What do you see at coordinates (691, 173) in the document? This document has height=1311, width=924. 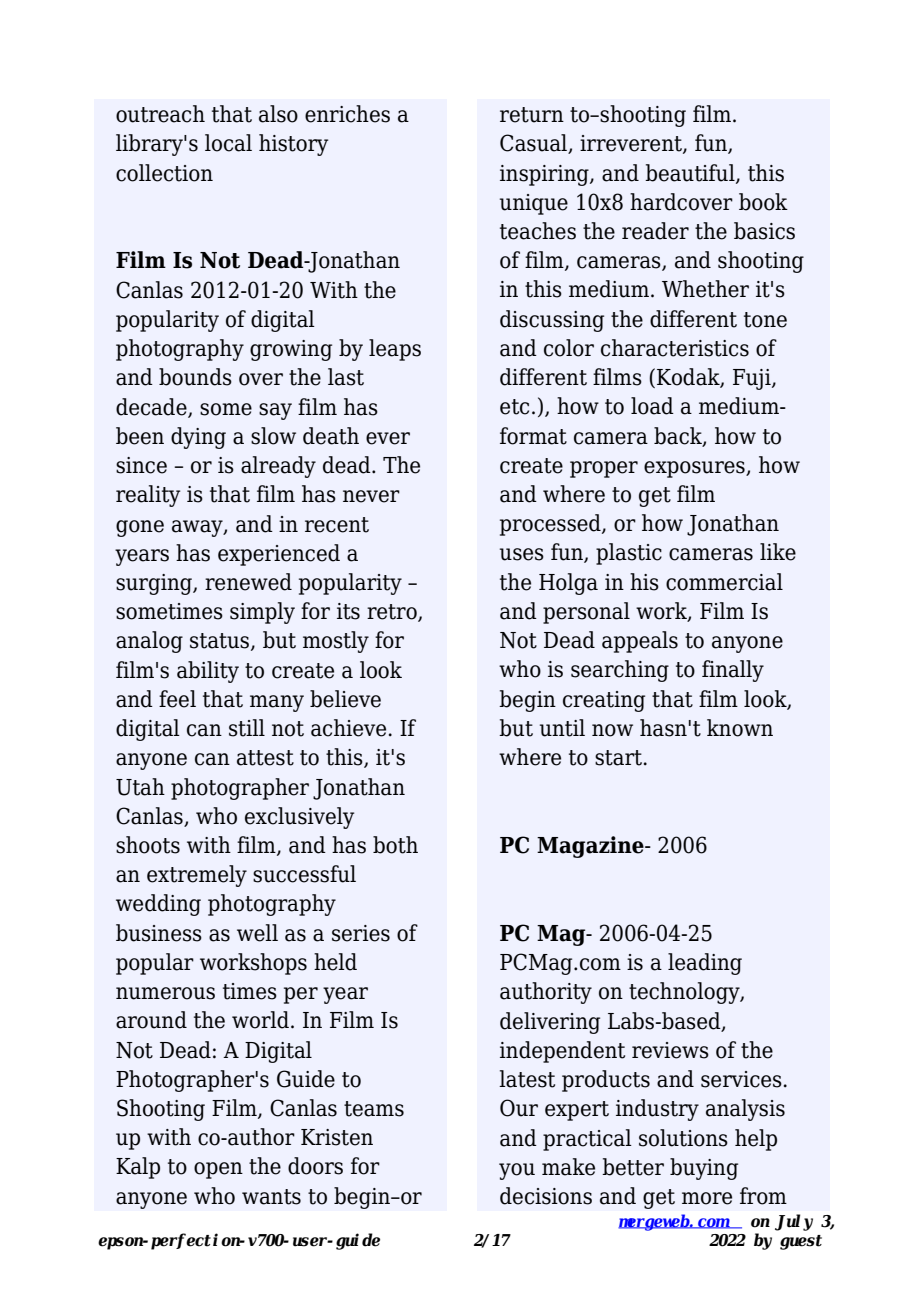 I see `beautiful` at bounding box center [691, 173].
